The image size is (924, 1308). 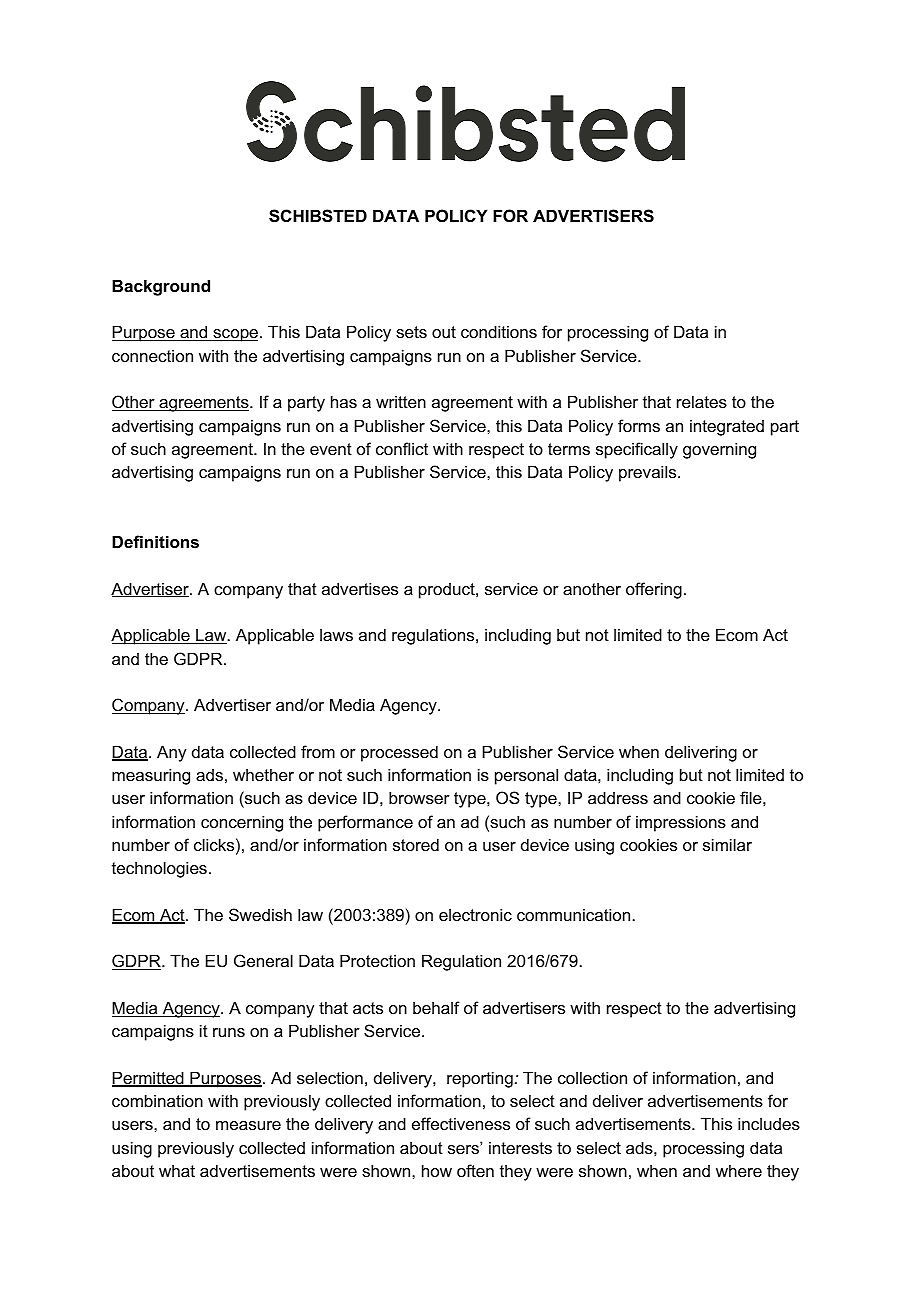 What do you see at coordinates (263, 774) in the page?
I see `whether` at bounding box center [263, 774].
